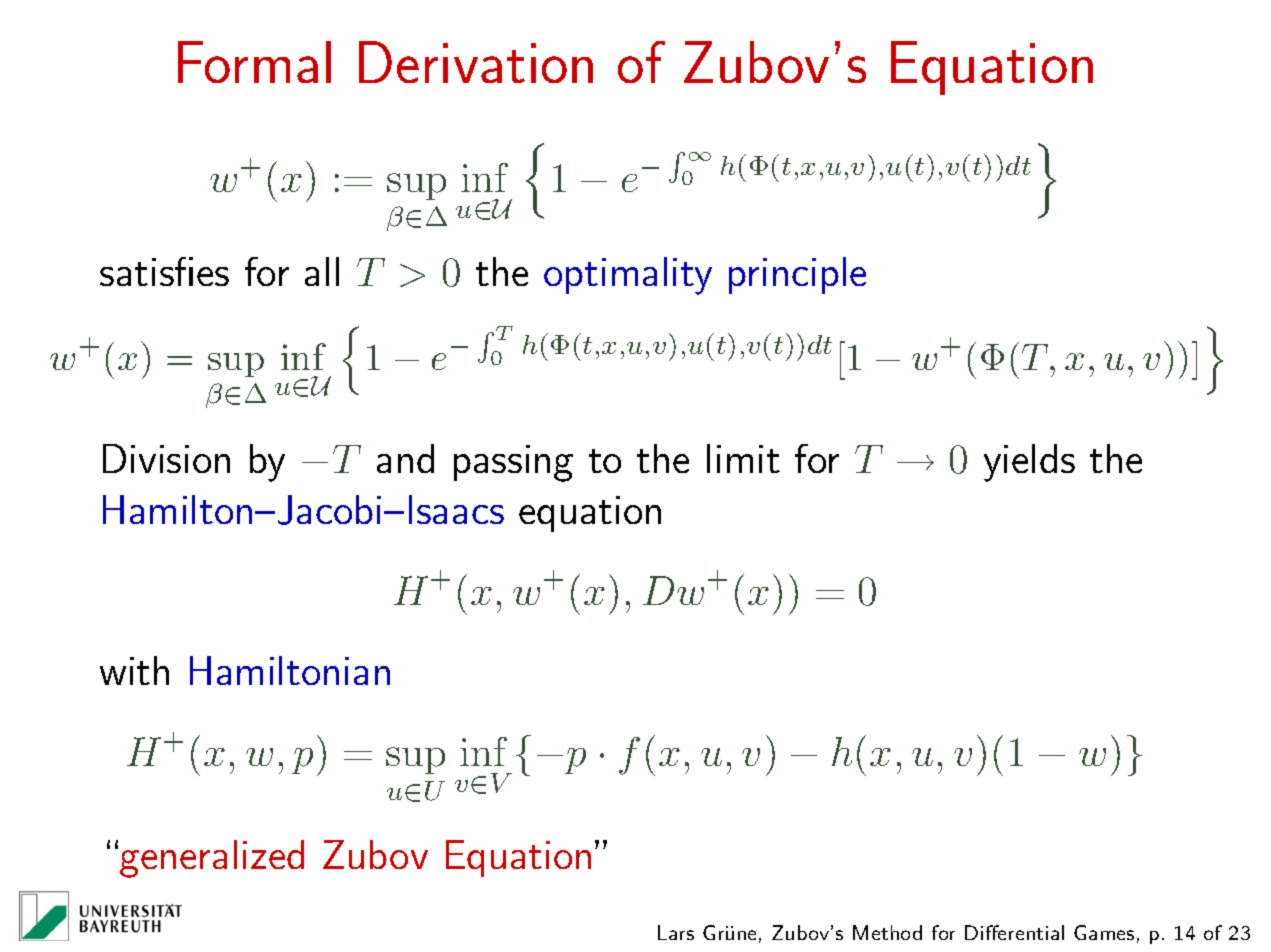 This screenshot has width=1271, height=952. What do you see at coordinates (1104, 932) in the screenshot?
I see `Games` at bounding box center [1104, 932].
